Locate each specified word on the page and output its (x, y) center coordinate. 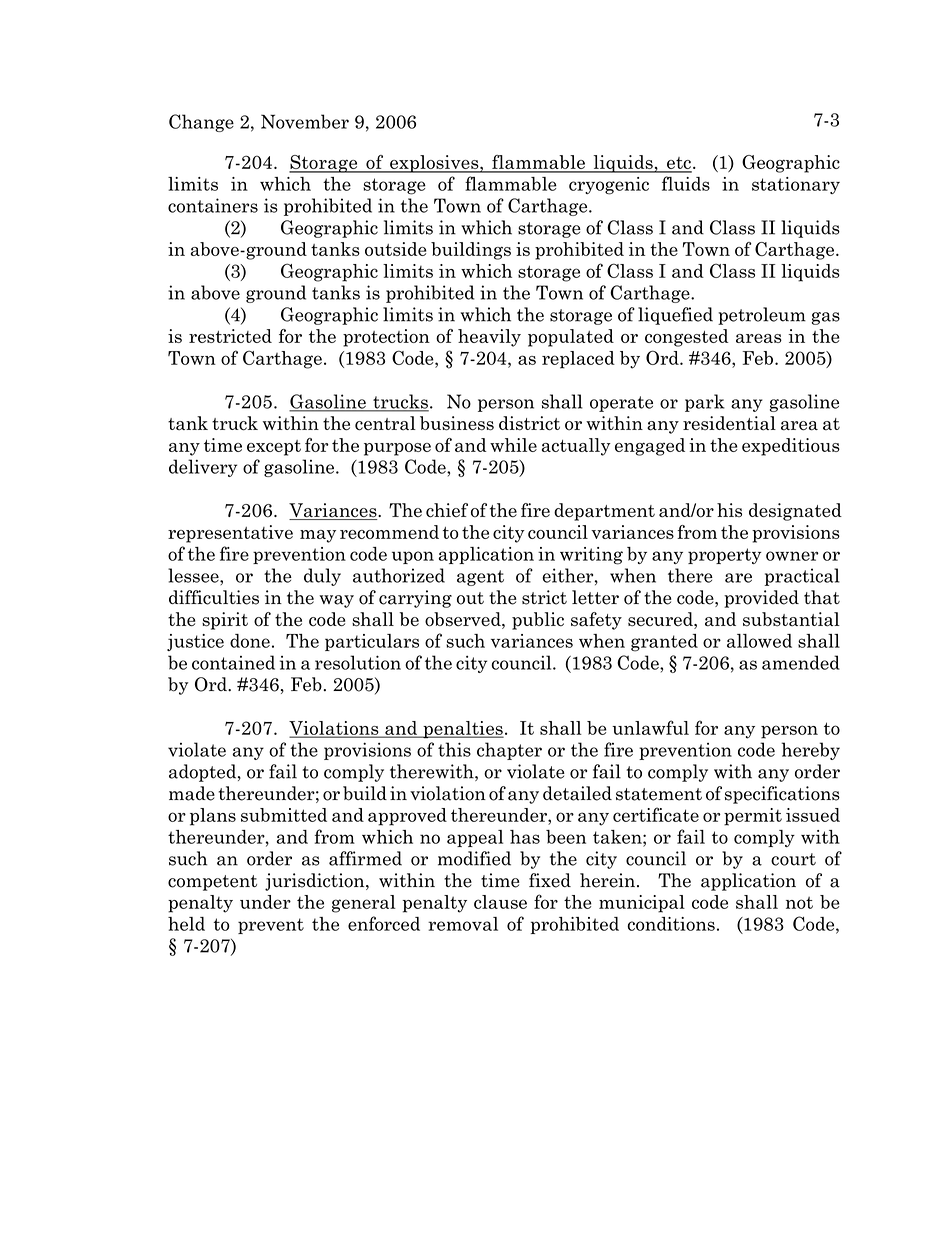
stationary (796, 185)
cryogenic (609, 186)
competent (212, 883)
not (799, 902)
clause (500, 902)
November (305, 121)
